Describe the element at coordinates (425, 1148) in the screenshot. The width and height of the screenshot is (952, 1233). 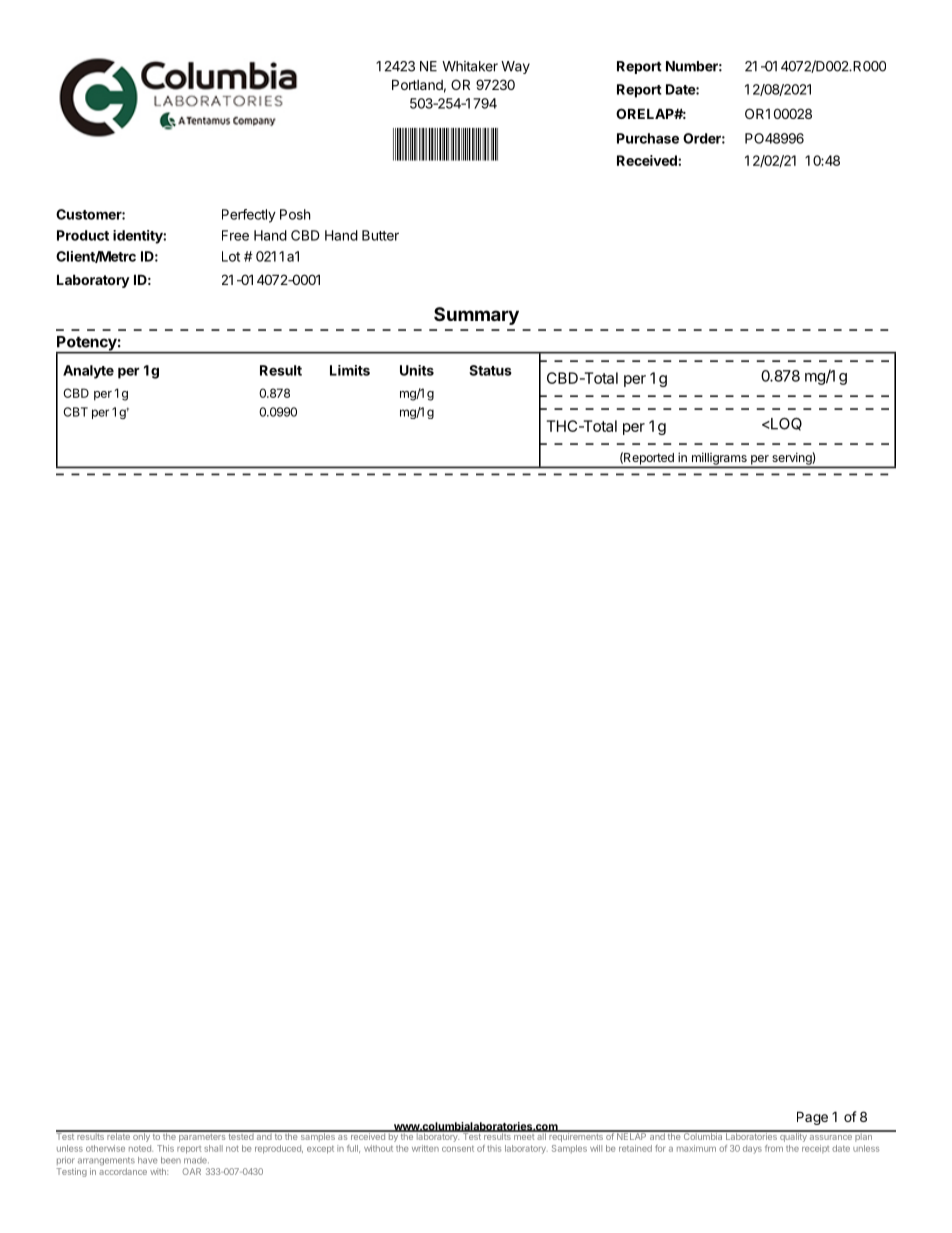
I see `written` at that location.
